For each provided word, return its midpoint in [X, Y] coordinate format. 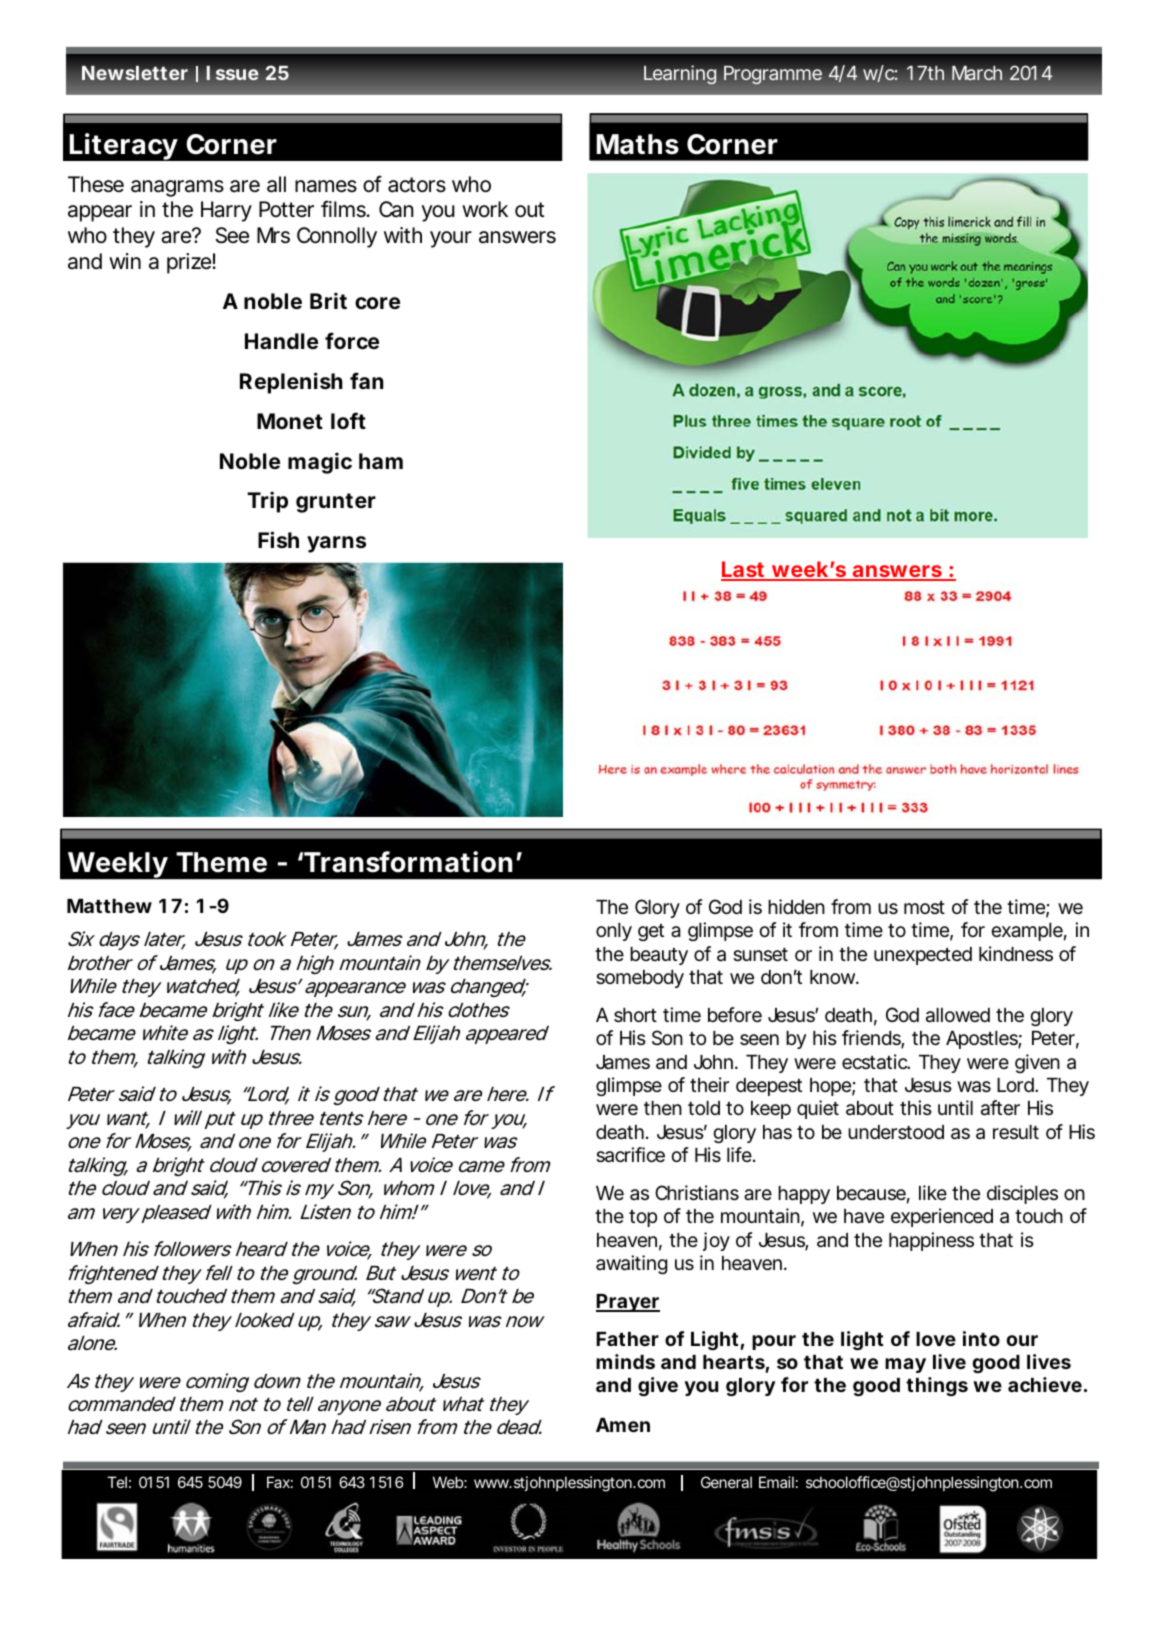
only [614, 932]
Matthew [109, 906]
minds [625, 1361]
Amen [623, 1425]
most [924, 907]
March [977, 73]
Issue [232, 73]
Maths [637, 144]
